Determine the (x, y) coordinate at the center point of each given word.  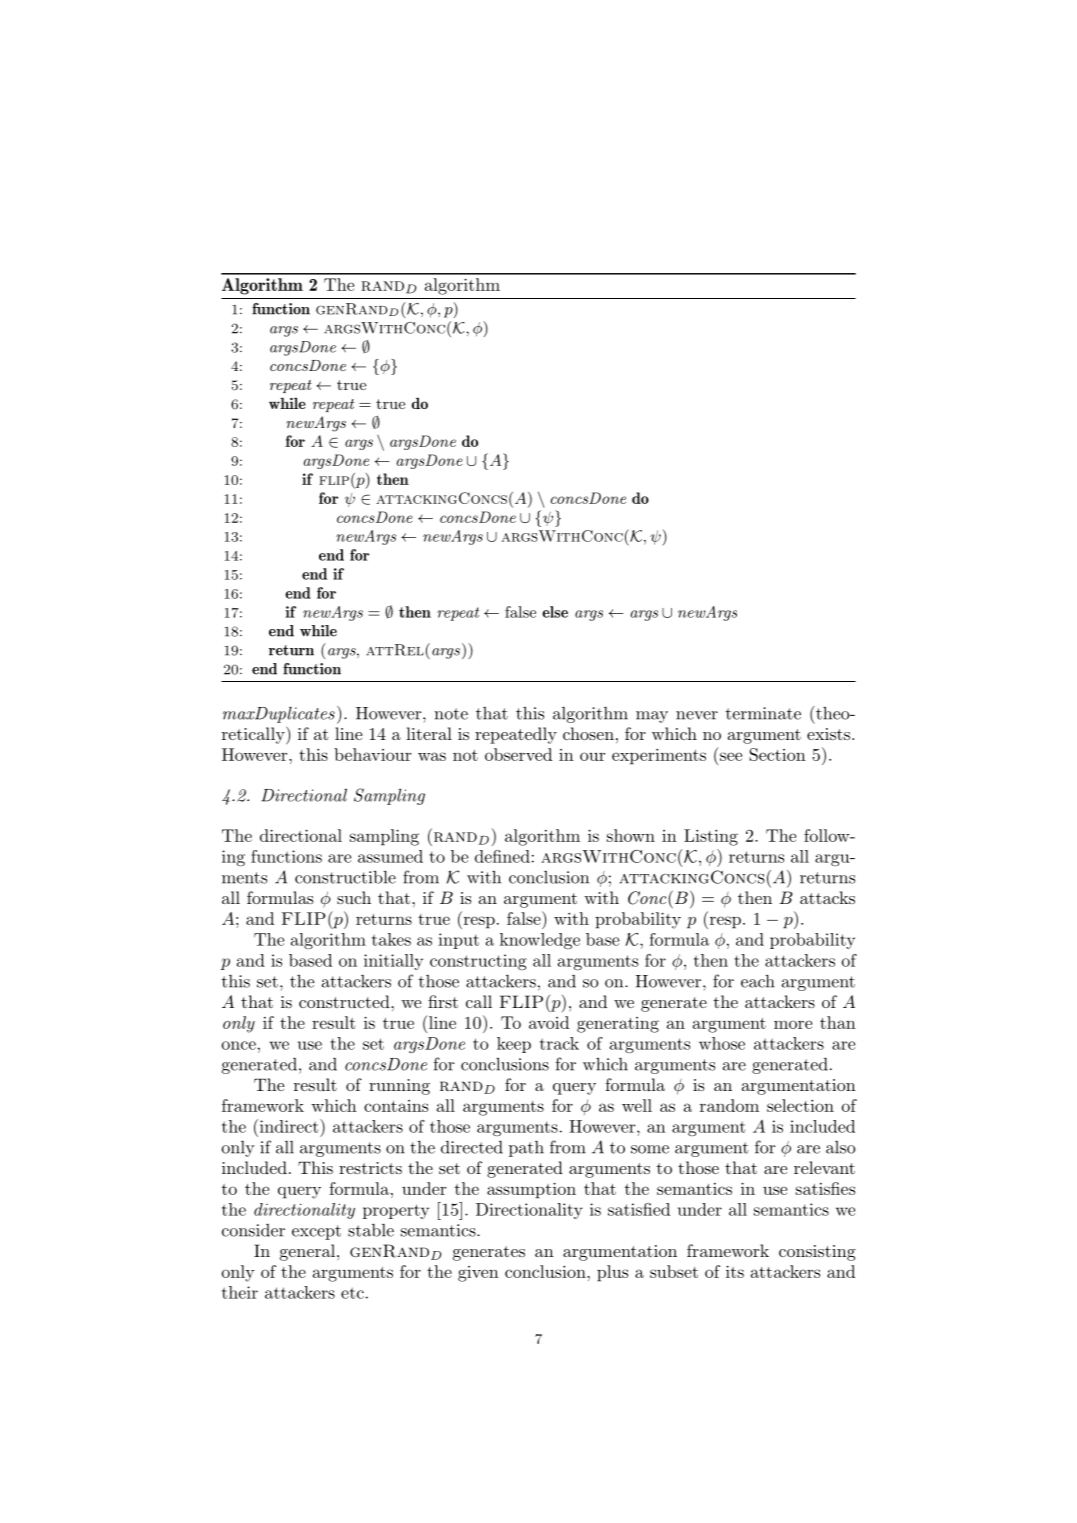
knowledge (540, 941)
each (758, 981)
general (307, 1252)
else (555, 612)
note (451, 714)
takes (391, 939)
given (478, 1274)
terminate (763, 713)
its (735, 1272)
